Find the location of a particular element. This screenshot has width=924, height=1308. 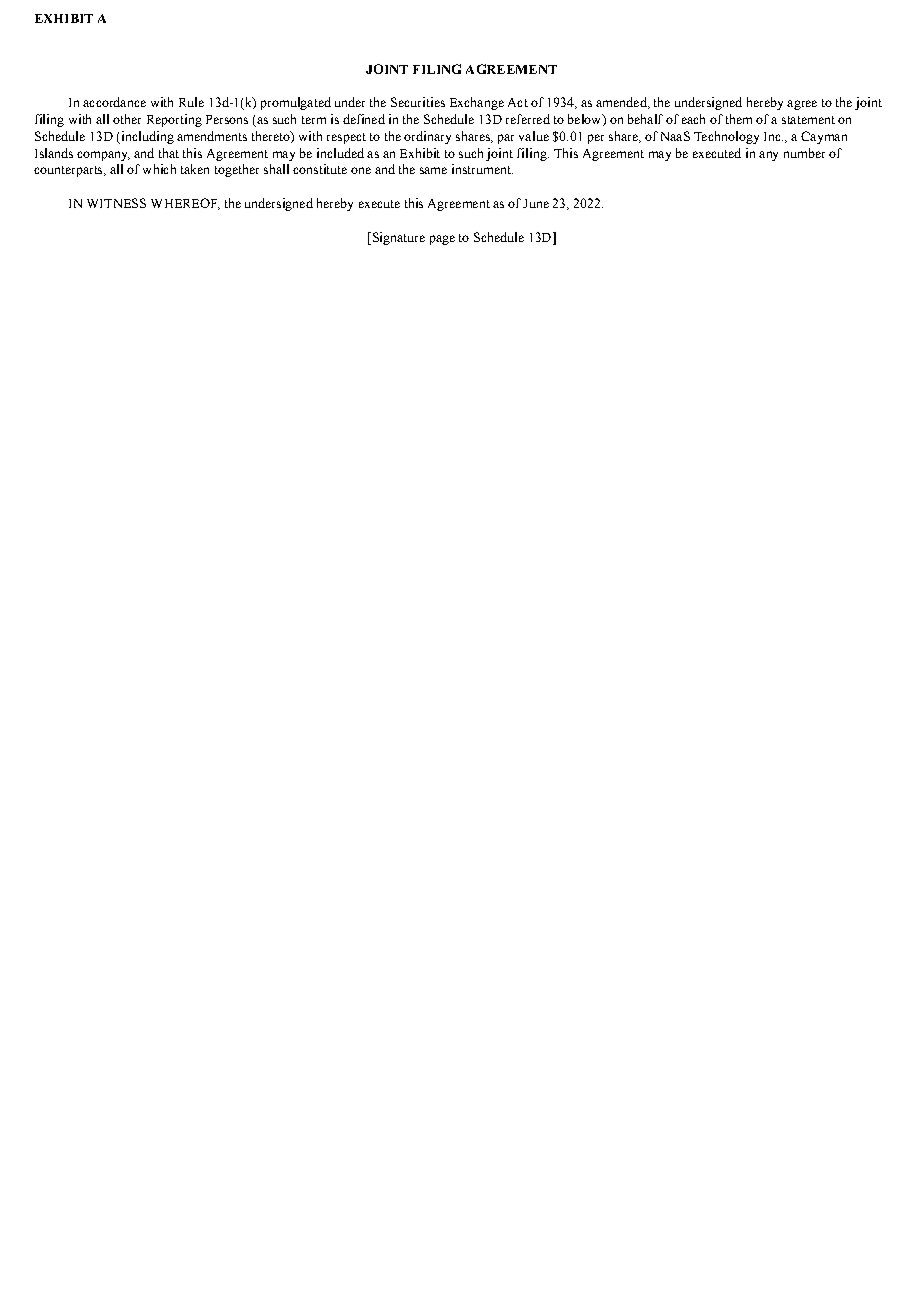

accordance is located at coordinates (114, 102).
